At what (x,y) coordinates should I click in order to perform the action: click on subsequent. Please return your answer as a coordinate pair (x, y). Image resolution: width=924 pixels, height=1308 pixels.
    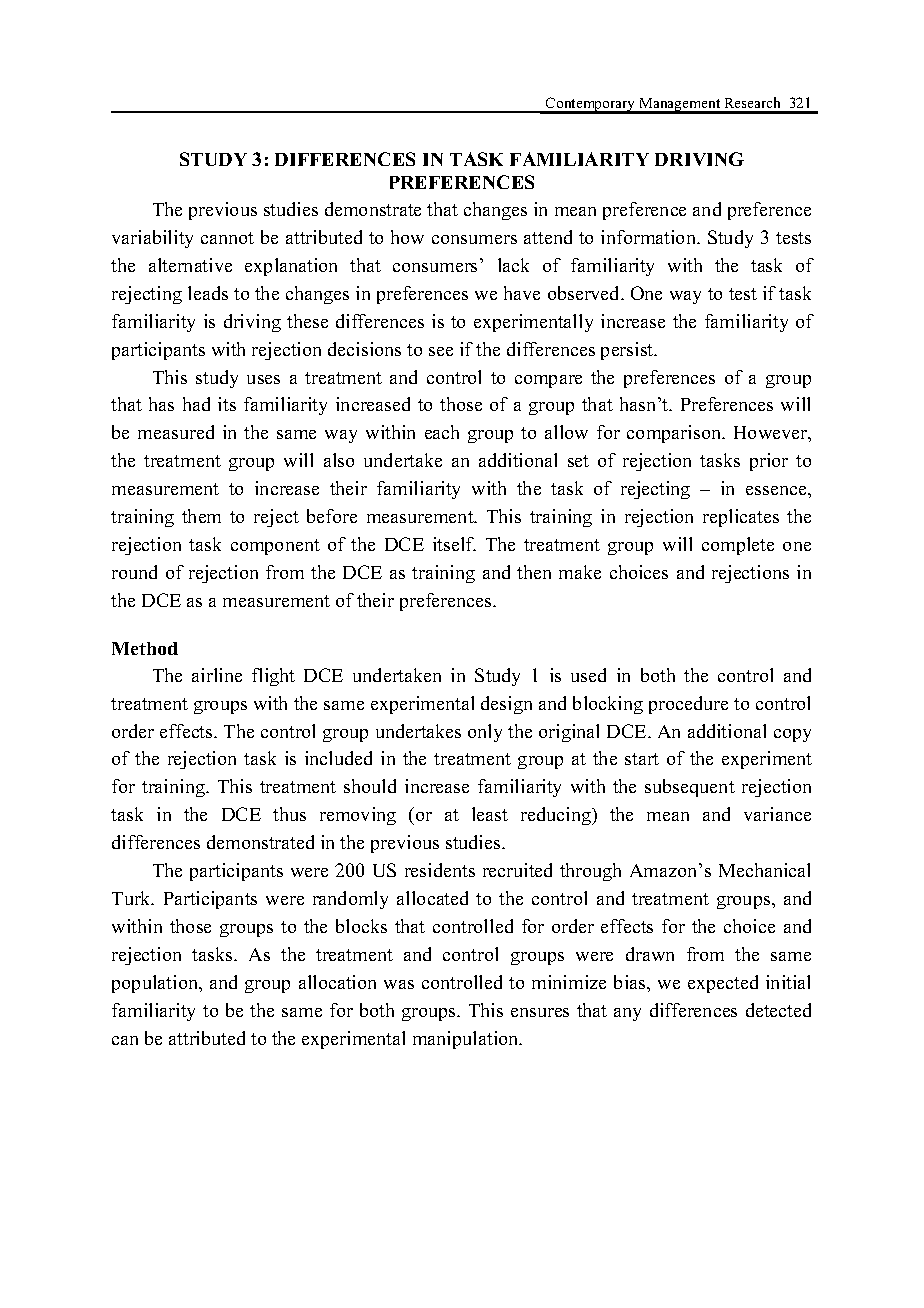
    Looking at the image, I should click on (690, 788).
